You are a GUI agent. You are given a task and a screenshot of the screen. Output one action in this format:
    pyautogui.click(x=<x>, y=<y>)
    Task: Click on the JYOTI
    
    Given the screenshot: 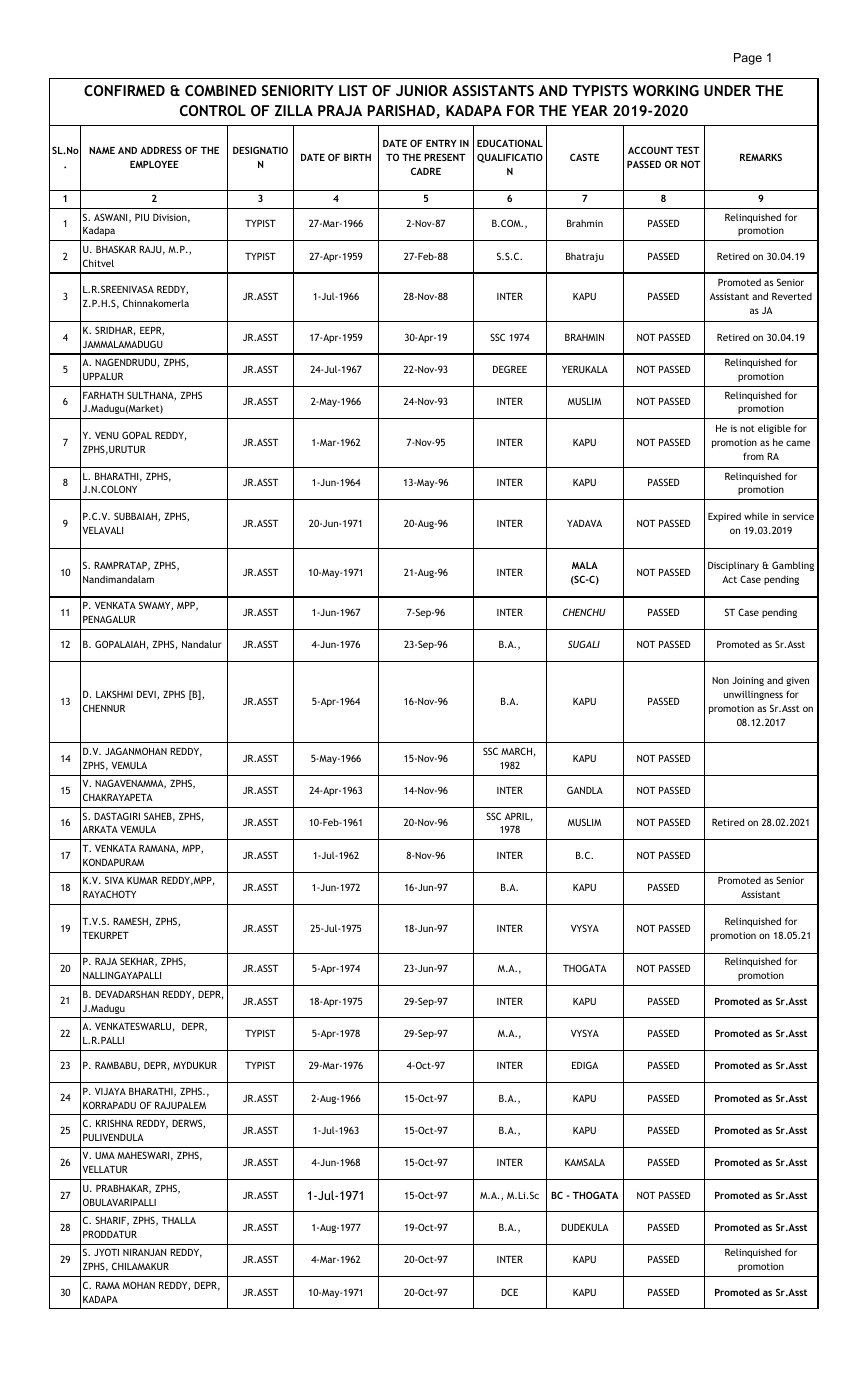 What is the action you would take?
    pyautogui.click(x=106, y=1252)
